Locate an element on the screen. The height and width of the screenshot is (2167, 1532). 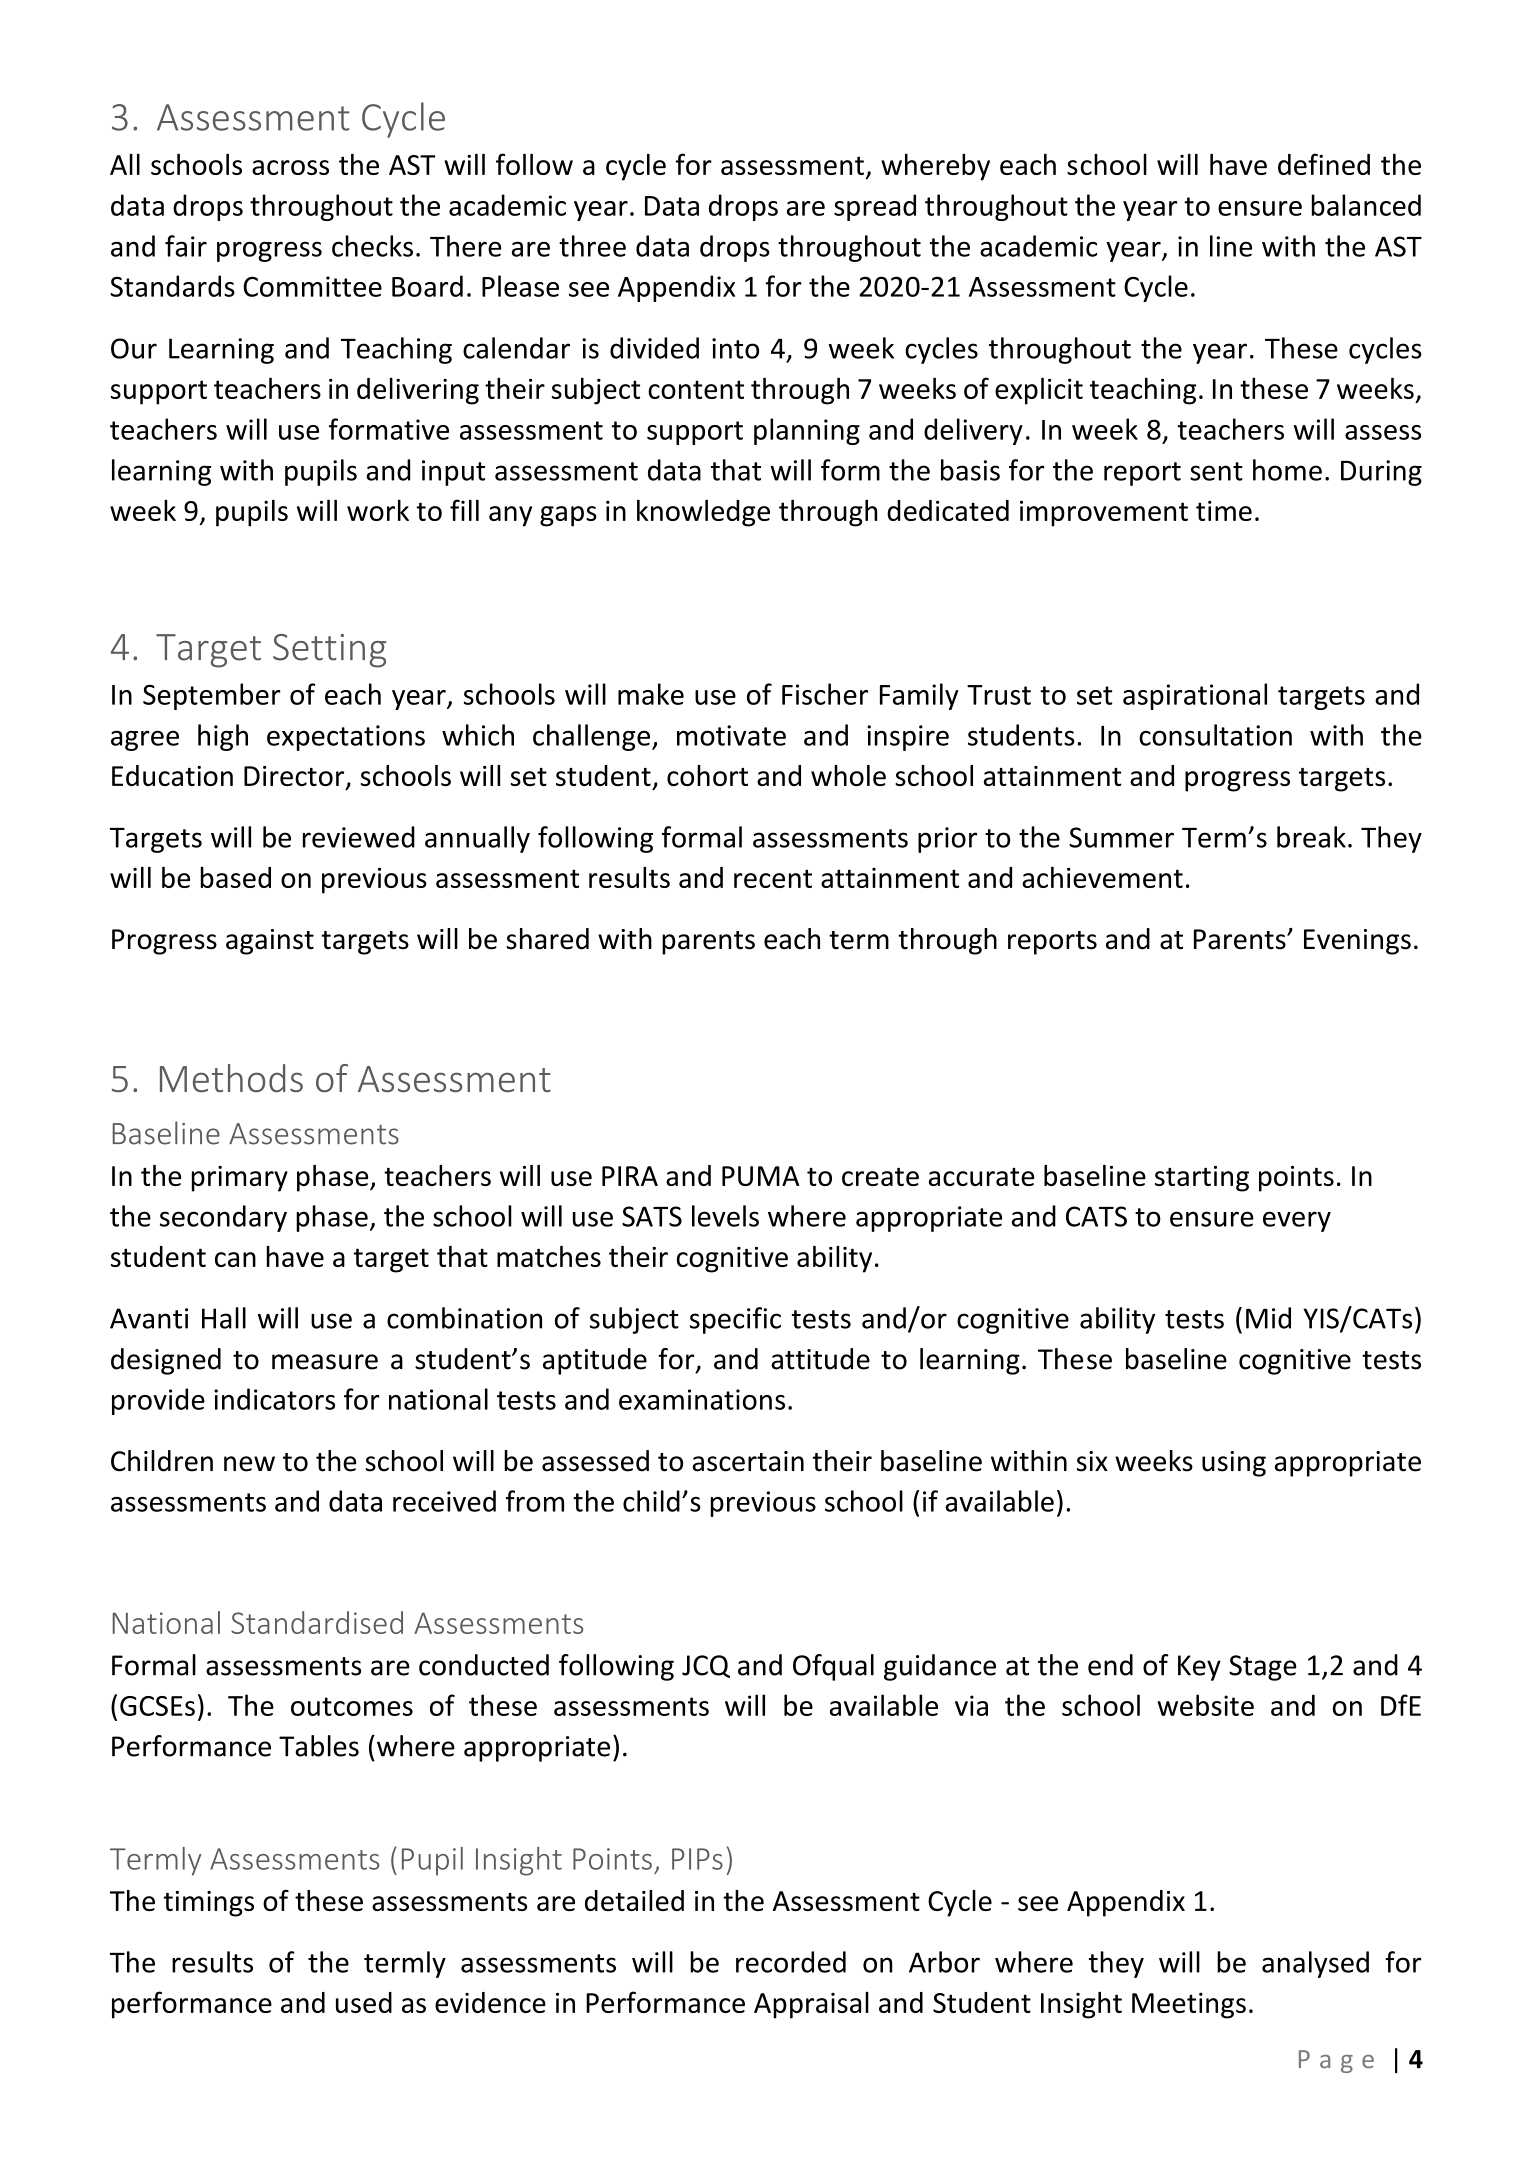
Methods is located at coordinates (231, 1078).
